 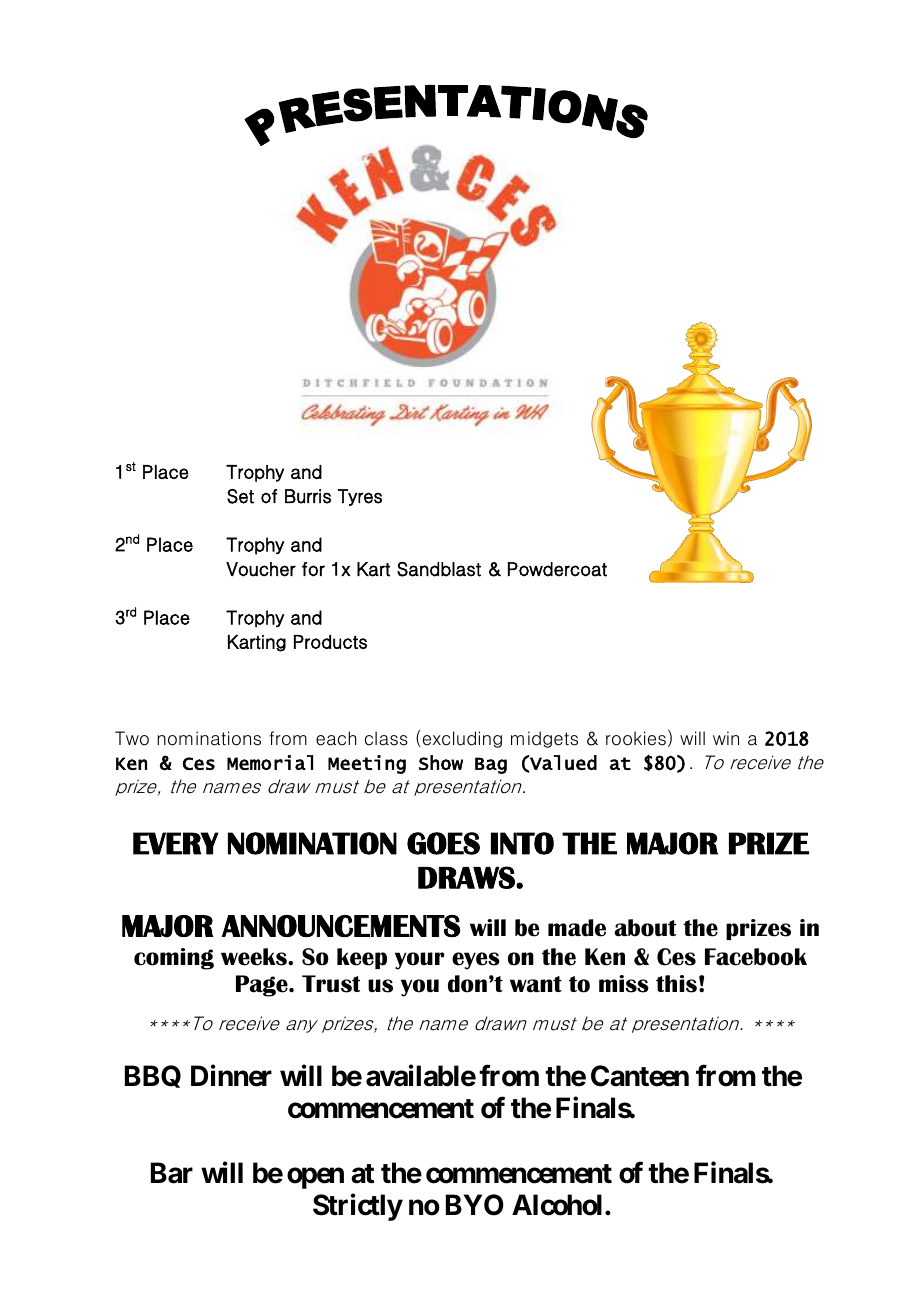 What do you see at coordinates (358, 1207) in the screenshot?
I see `Strictly` at bounding box center [358, 1207].
